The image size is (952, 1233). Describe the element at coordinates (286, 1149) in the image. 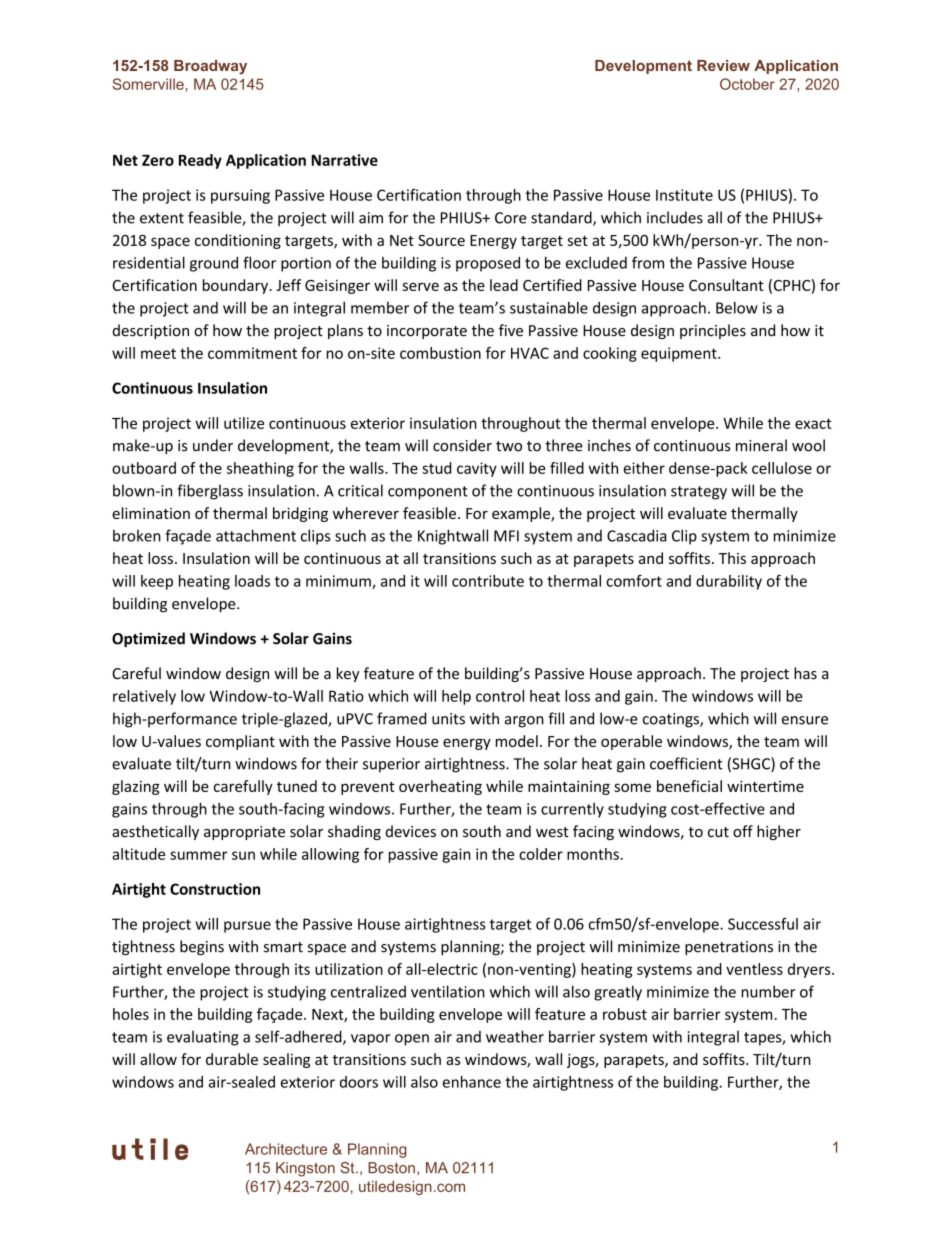

I see `Architecture` at that location.
